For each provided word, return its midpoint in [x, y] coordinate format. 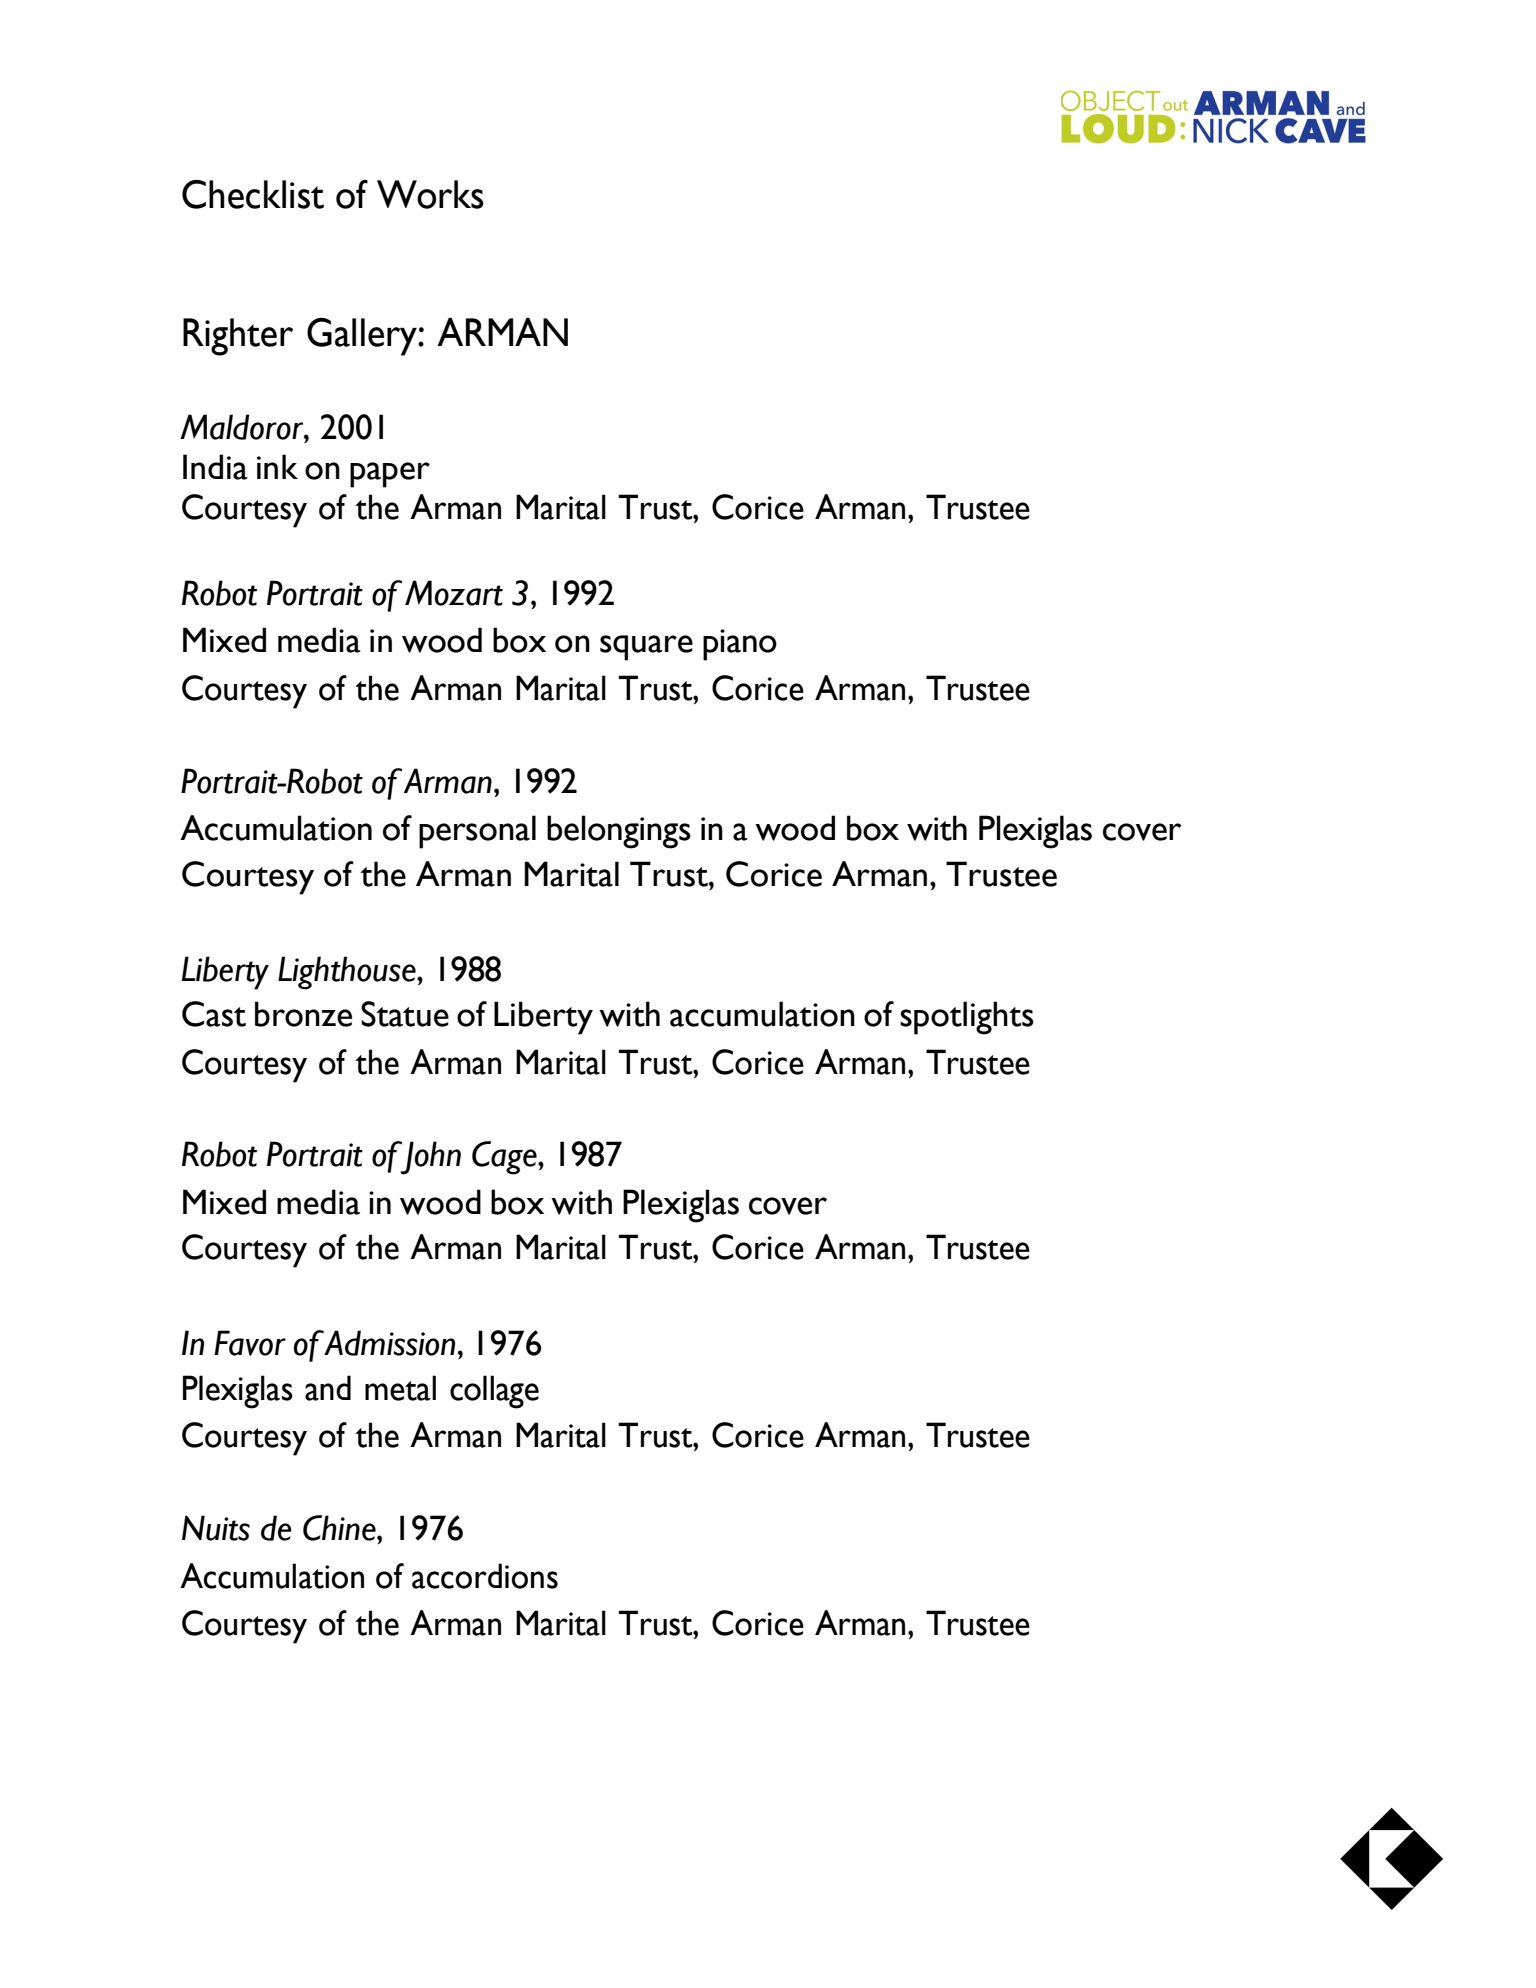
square [646, 648]
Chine [340, 1528]
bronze [303, 1014]
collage [494, 1392]
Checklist [253, 194]
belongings [619, 832]
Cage [505, 1158]
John [429, 1158]
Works [430, 194]
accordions [485, 1576]
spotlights [967, 1018]
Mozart [454, 593]
